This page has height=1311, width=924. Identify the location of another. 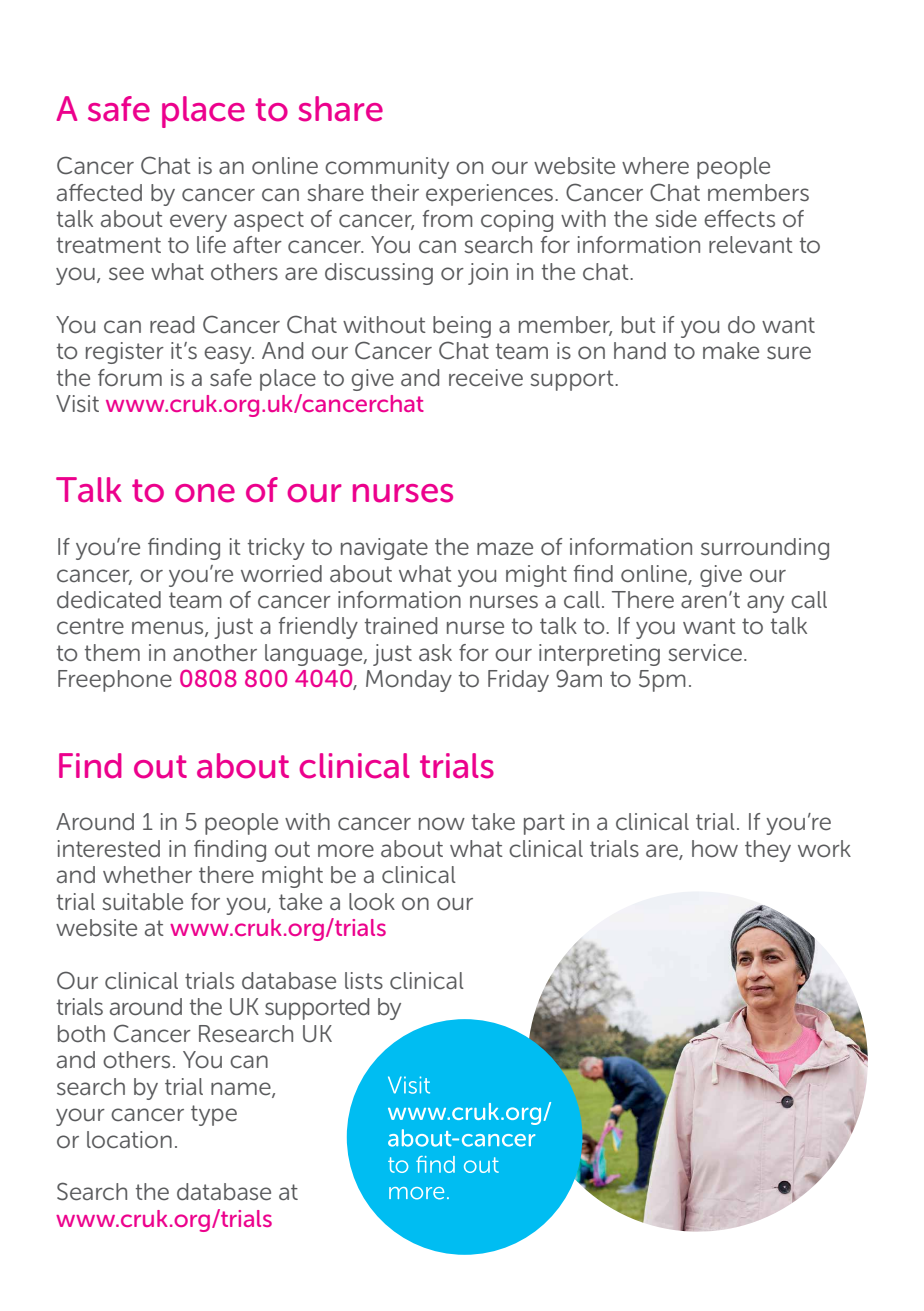
(215, 652).
